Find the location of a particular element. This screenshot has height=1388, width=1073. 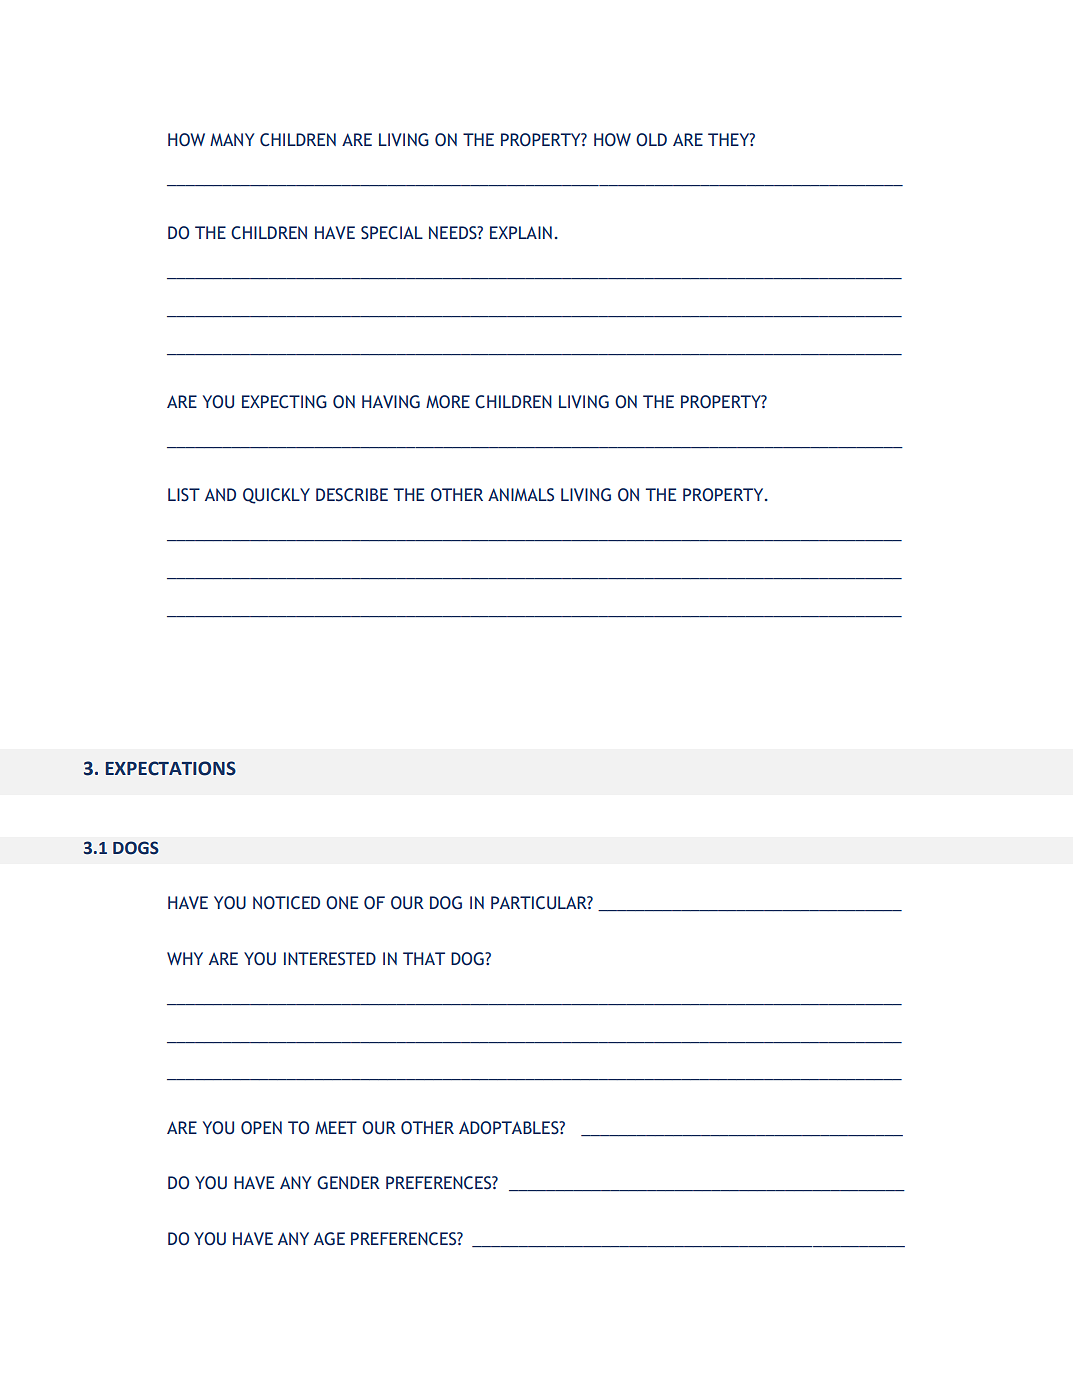

SPECIAL is located at coordinates (392, 233).
